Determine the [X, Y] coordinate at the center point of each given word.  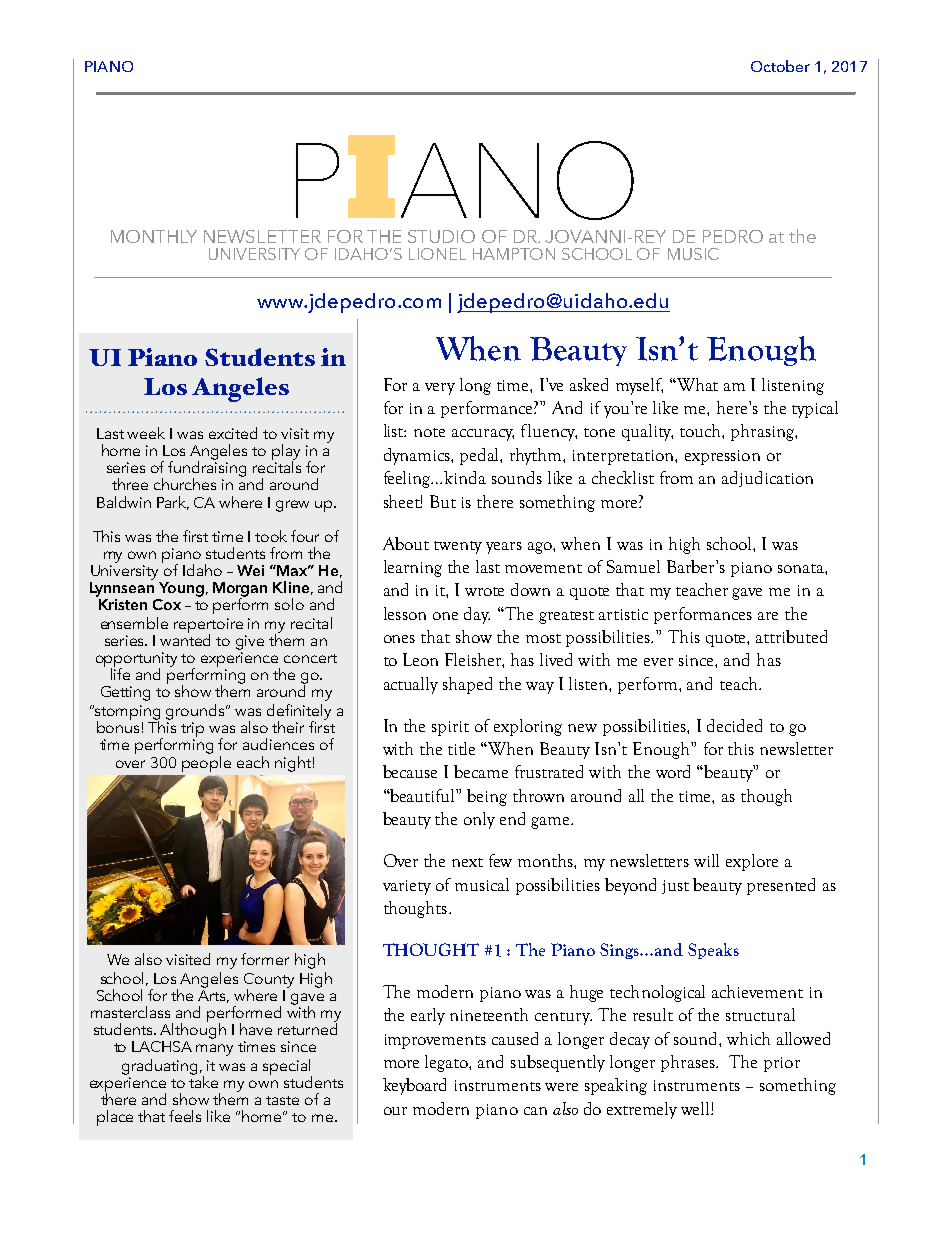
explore [752, 862]
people [206, 762]
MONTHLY [154, 236]
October [780, 66]
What [696, 384]
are [768, 616]
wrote [484, 591]
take [203, 1081]
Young [181, 589]
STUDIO [441, 236]
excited [233, 433]
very [440, 389]
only [479, 820]
